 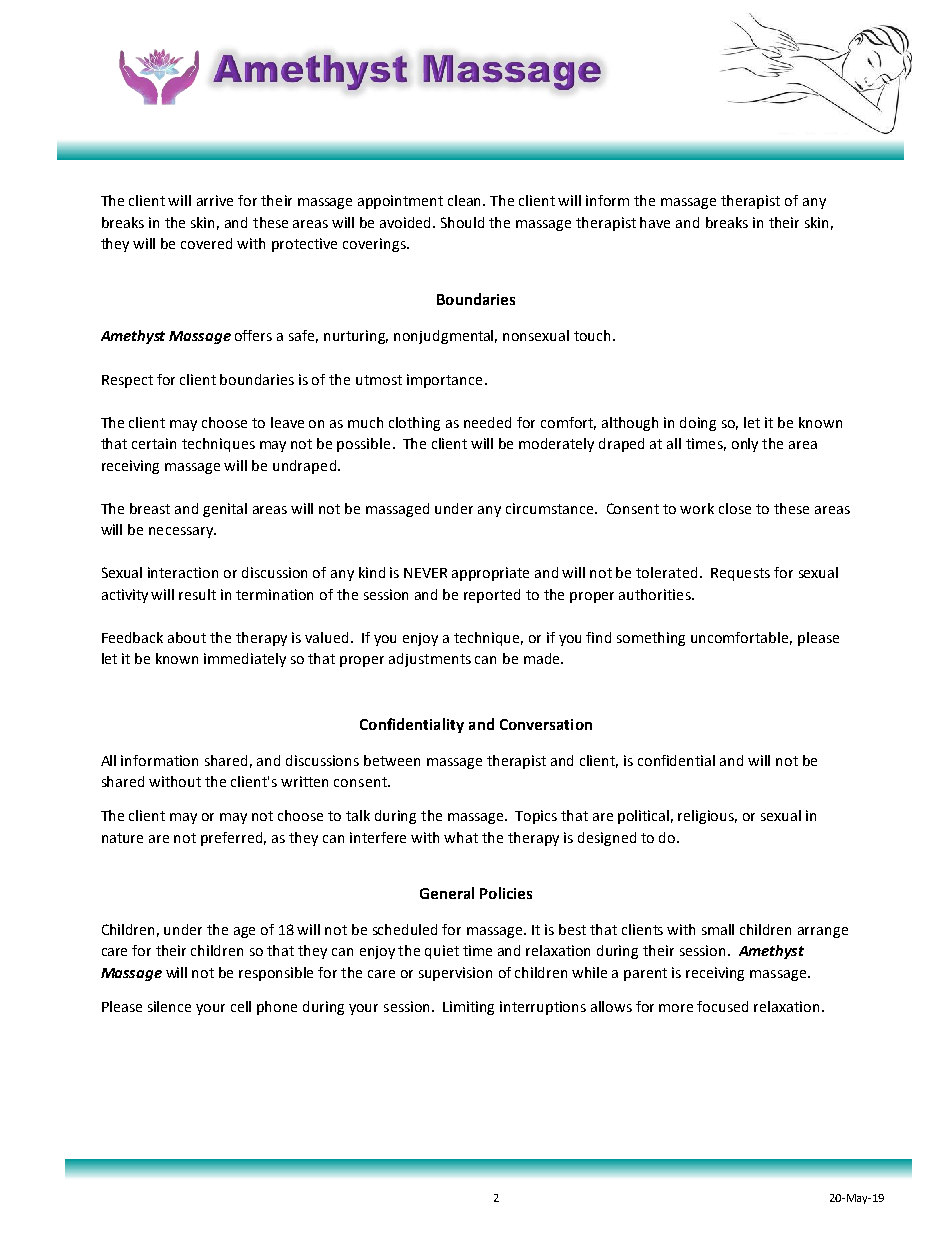 I want to click on reported, so click(x=492, y=596).
